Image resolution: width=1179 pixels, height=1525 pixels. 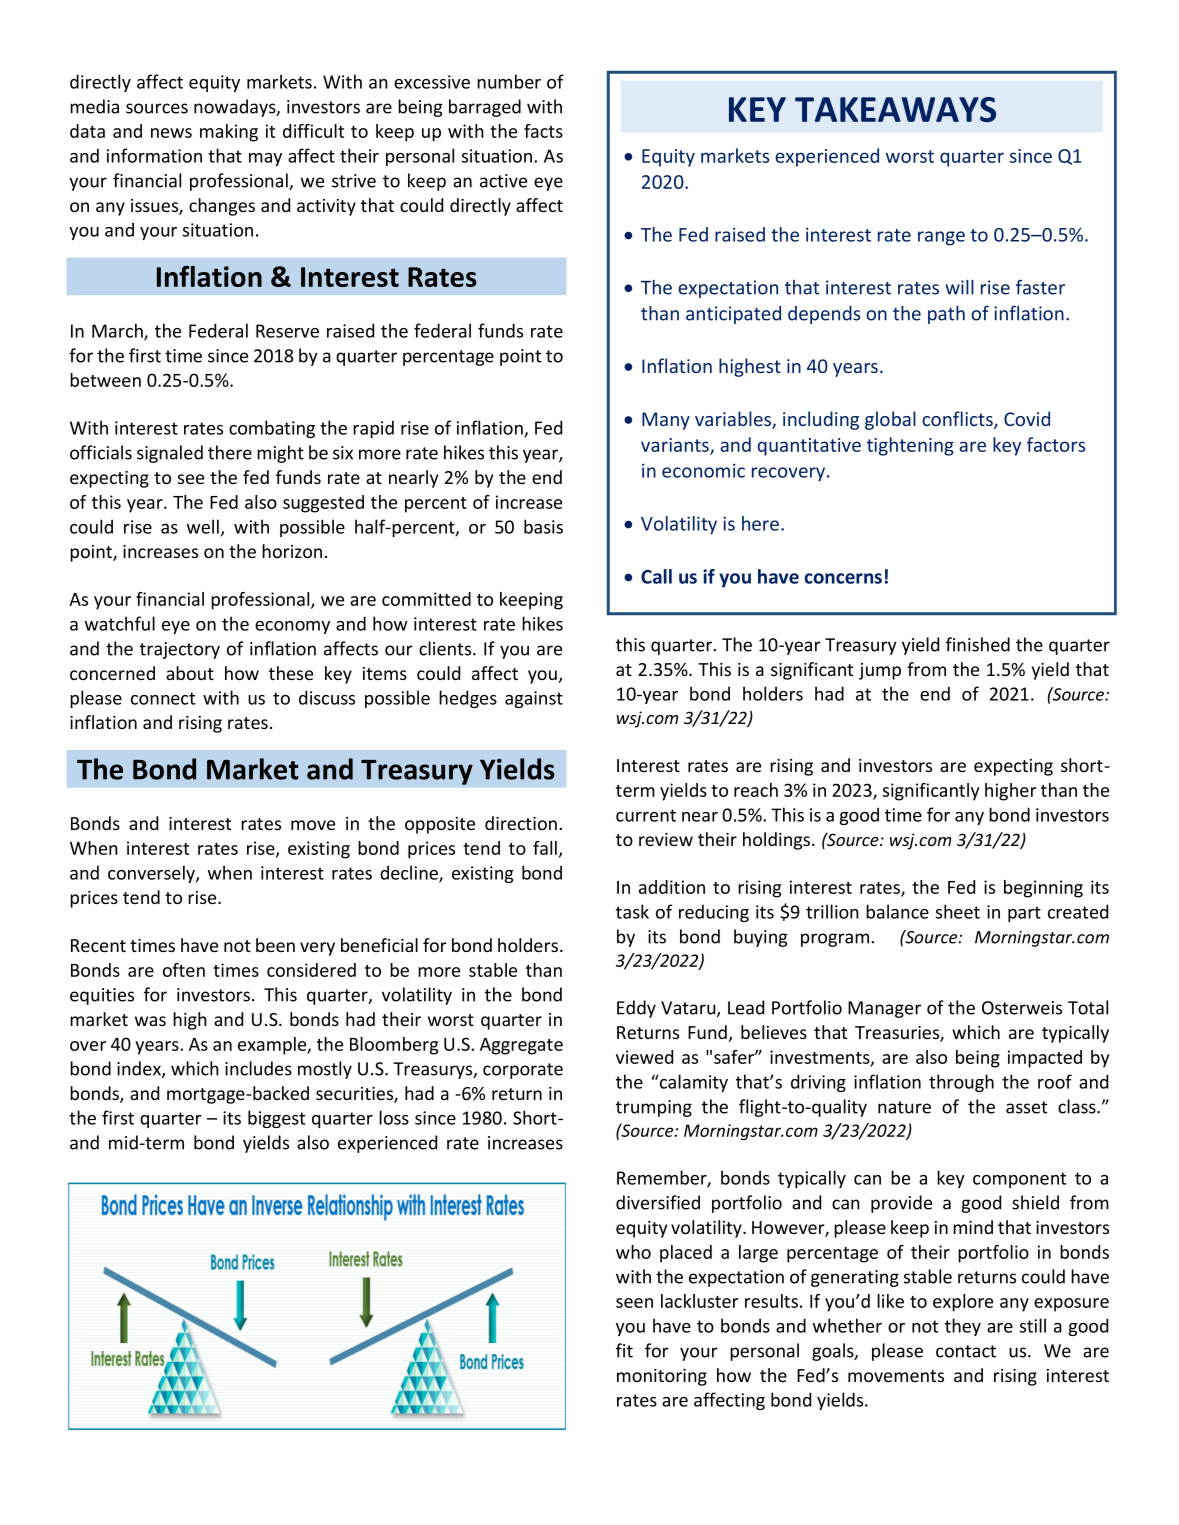 What do you see at coordinates (163, 698) in the screenshot?
I see `connect` at bounding box center [163, 698].
